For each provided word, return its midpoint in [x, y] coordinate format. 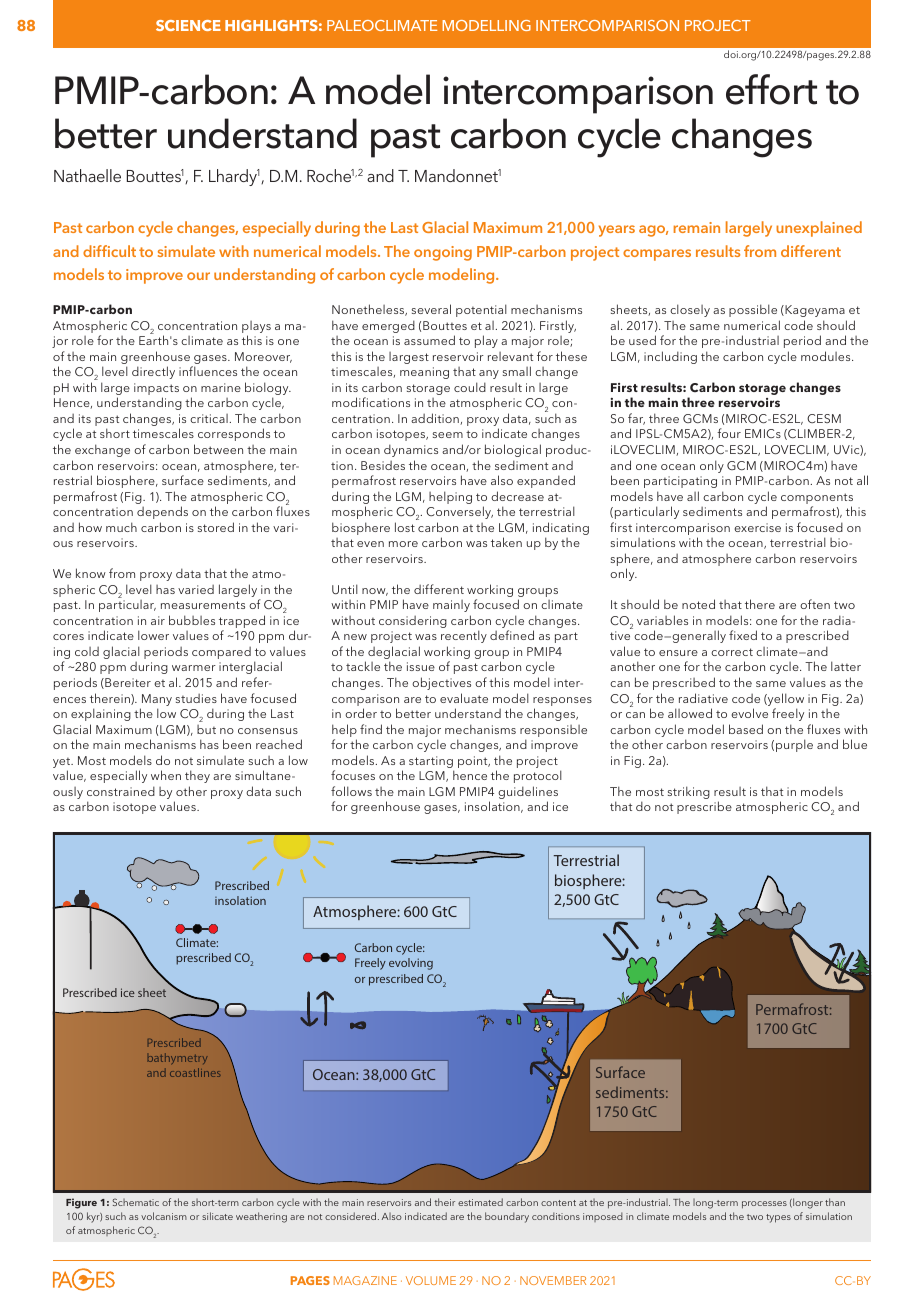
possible [753, 310]
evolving [411, 964]
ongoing [443, 253]
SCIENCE [188, 25]
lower [153, 635]
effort [771, 89]
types [778, 1218]
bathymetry [177, 1058]
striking [689, 792]
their [444, 1202]
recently [464, 636]
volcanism [164, 1216]
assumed [429, 340]
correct [732, 652]
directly [153, 372]
